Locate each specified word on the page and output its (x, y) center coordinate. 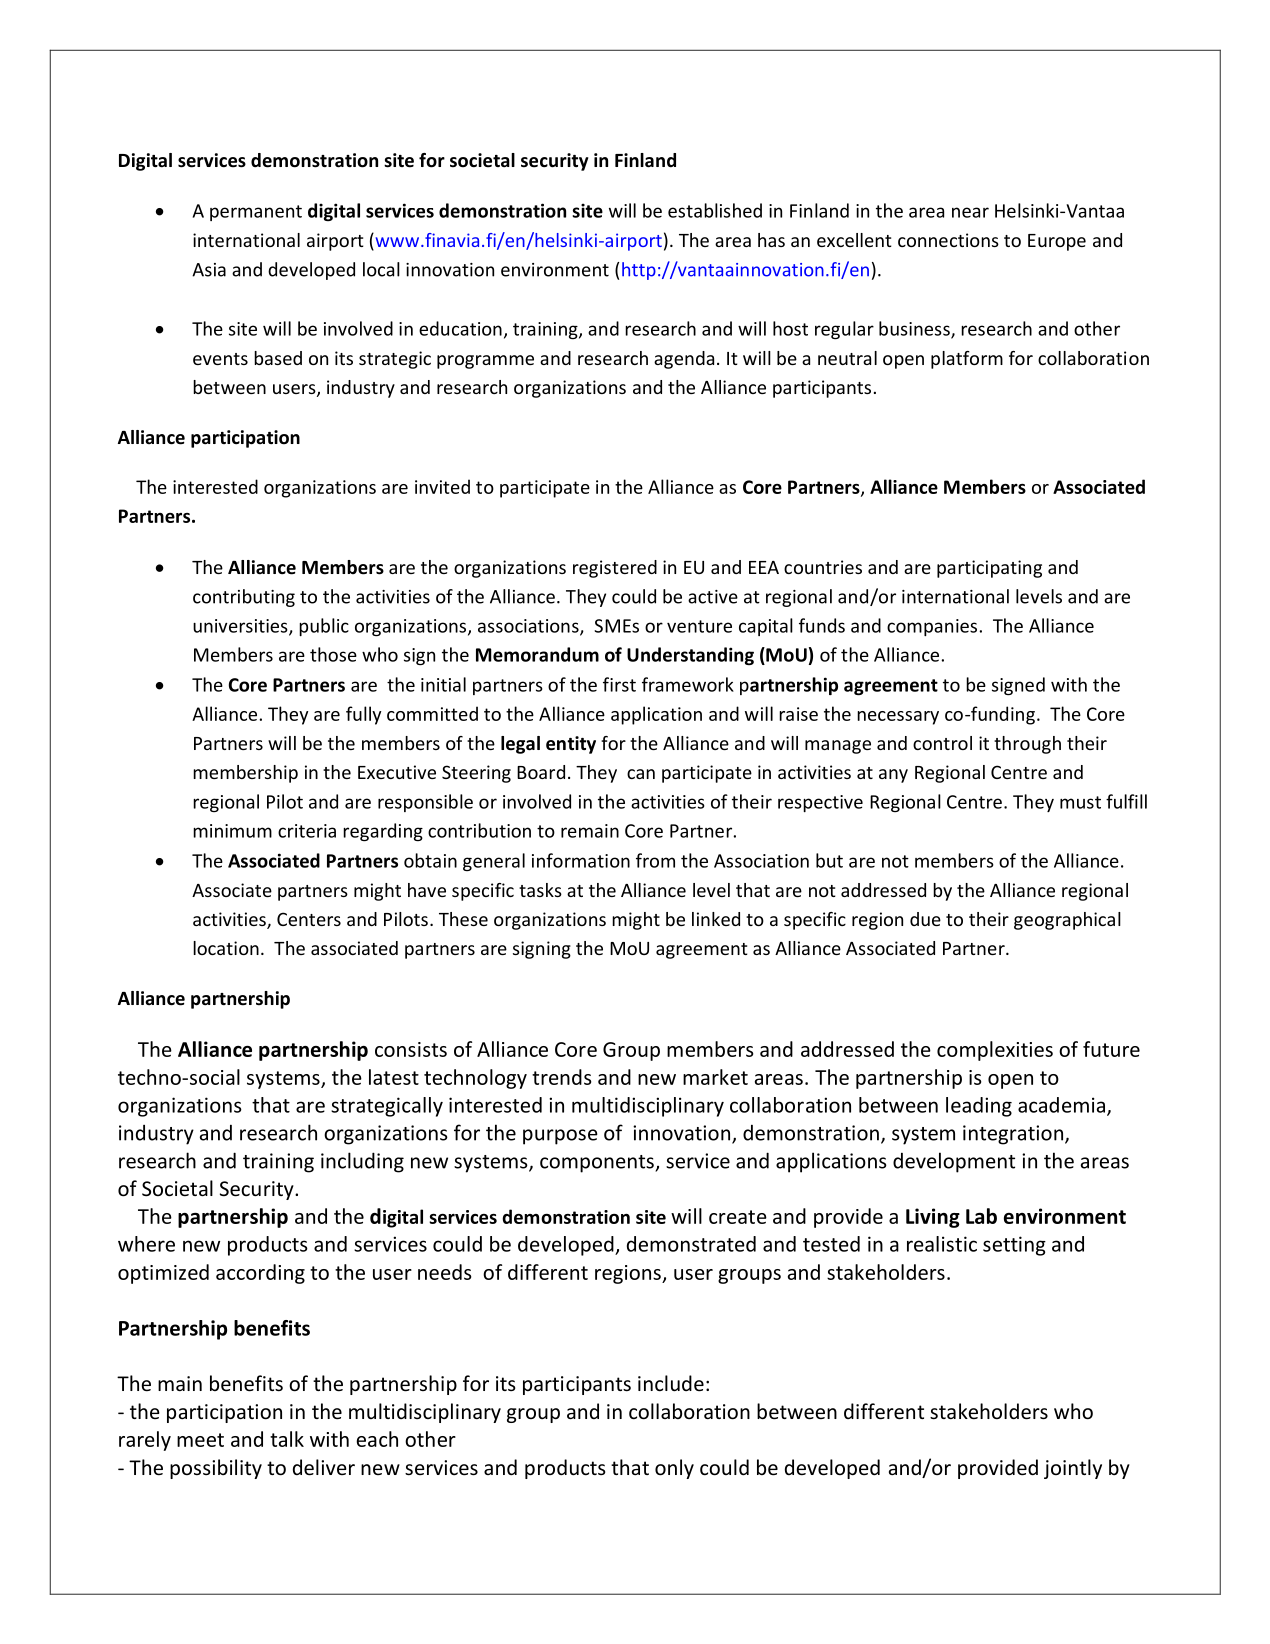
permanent (256, 213)
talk (287, 1439)
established (715, 210)
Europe (1057, 242)
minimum (232, 831)
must (1080, 802)
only (674, 1469)
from (655, 860)
